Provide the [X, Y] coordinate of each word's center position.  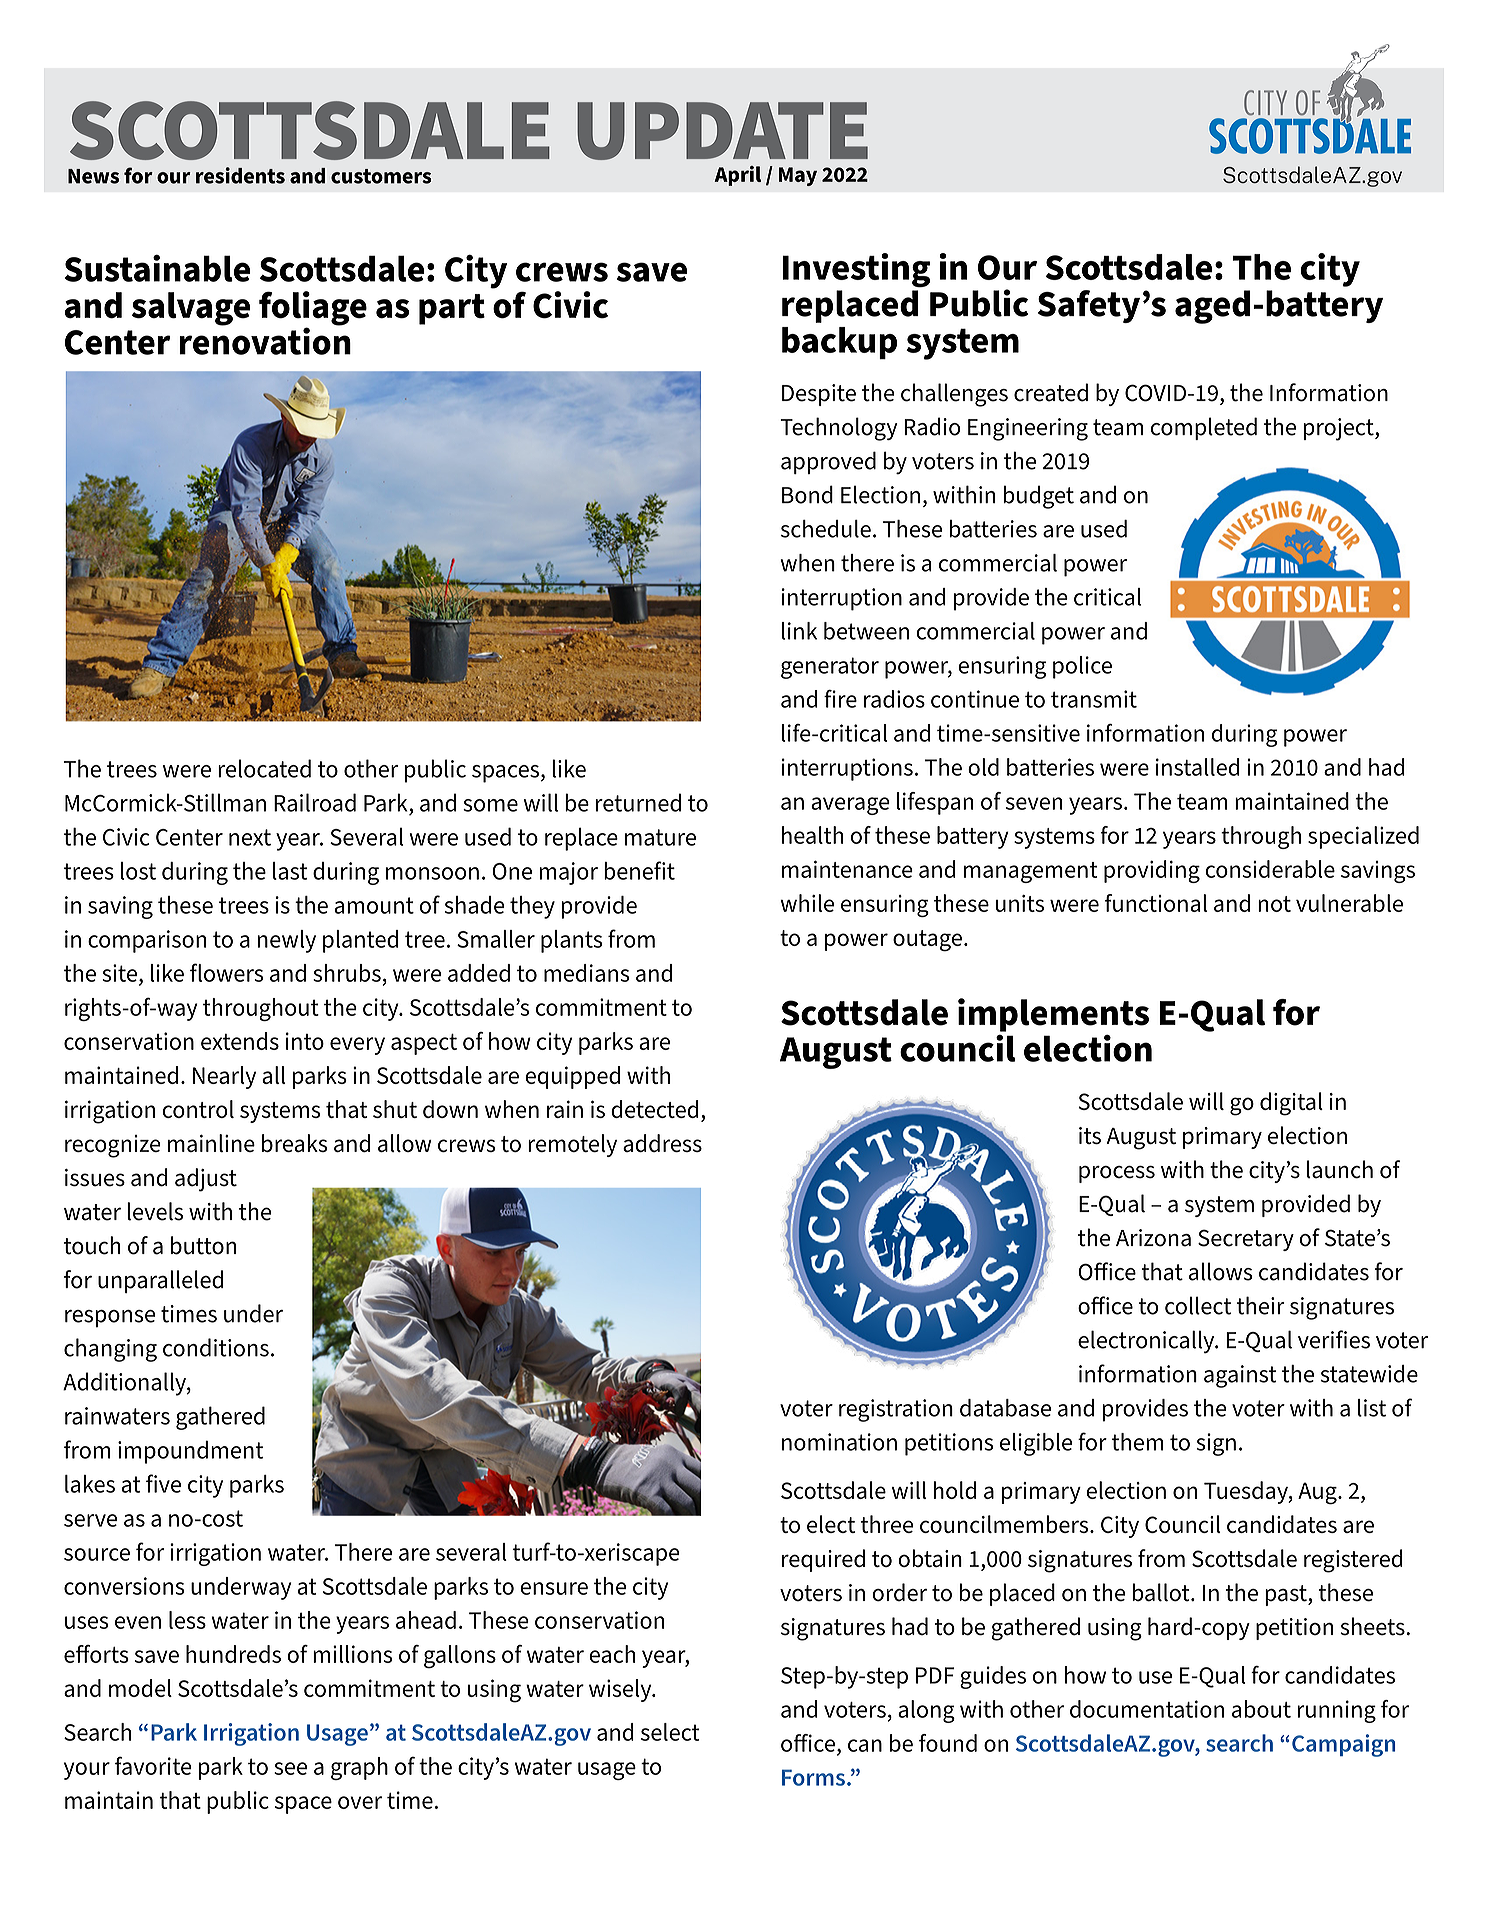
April [738, 176]
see [290, 1768]
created [1051, 392]
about [1261, 1709]
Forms [813, 1777]
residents [240, 175]
